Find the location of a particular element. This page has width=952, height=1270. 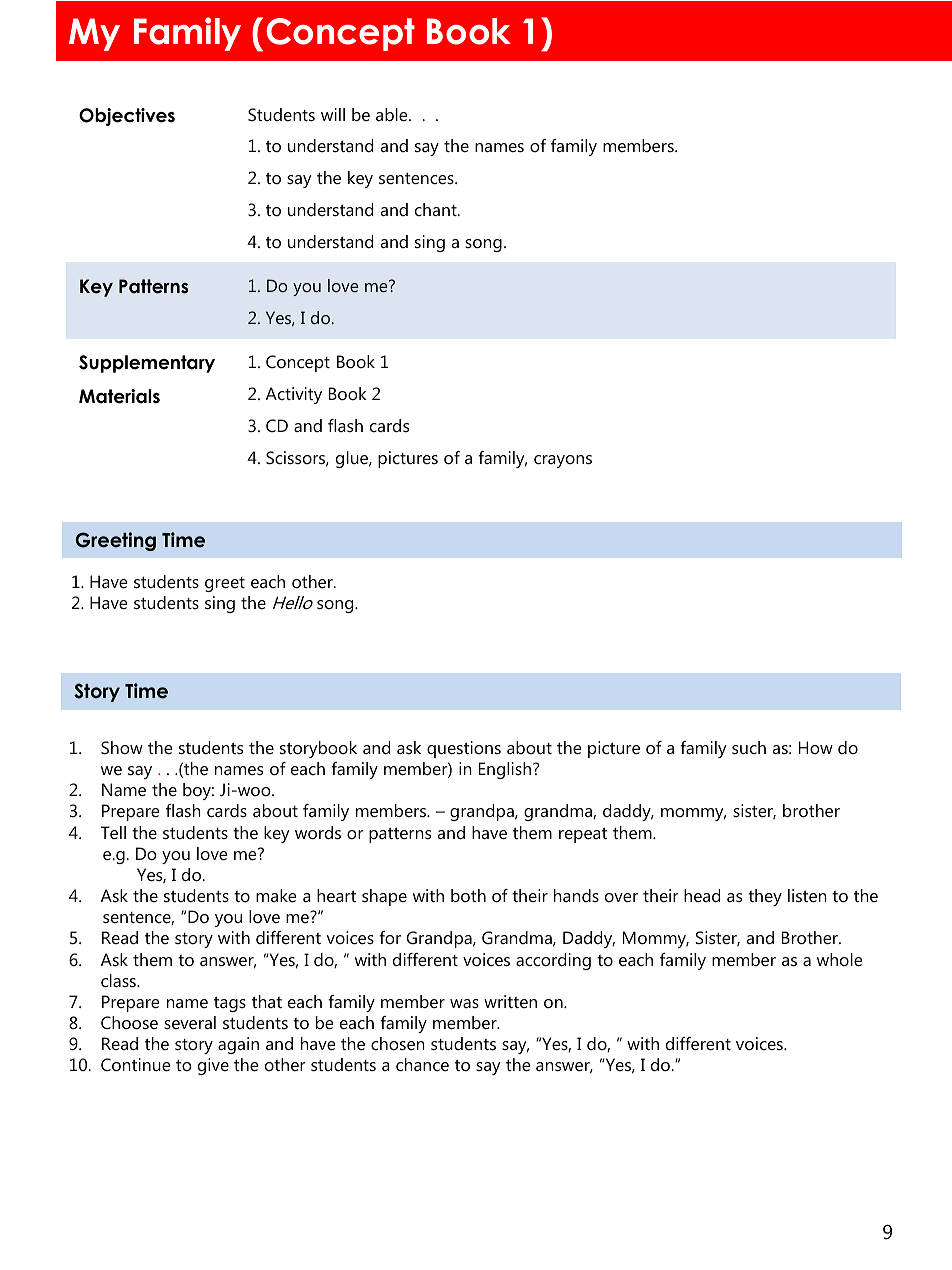

questions is located at coordinates (464, 749).
